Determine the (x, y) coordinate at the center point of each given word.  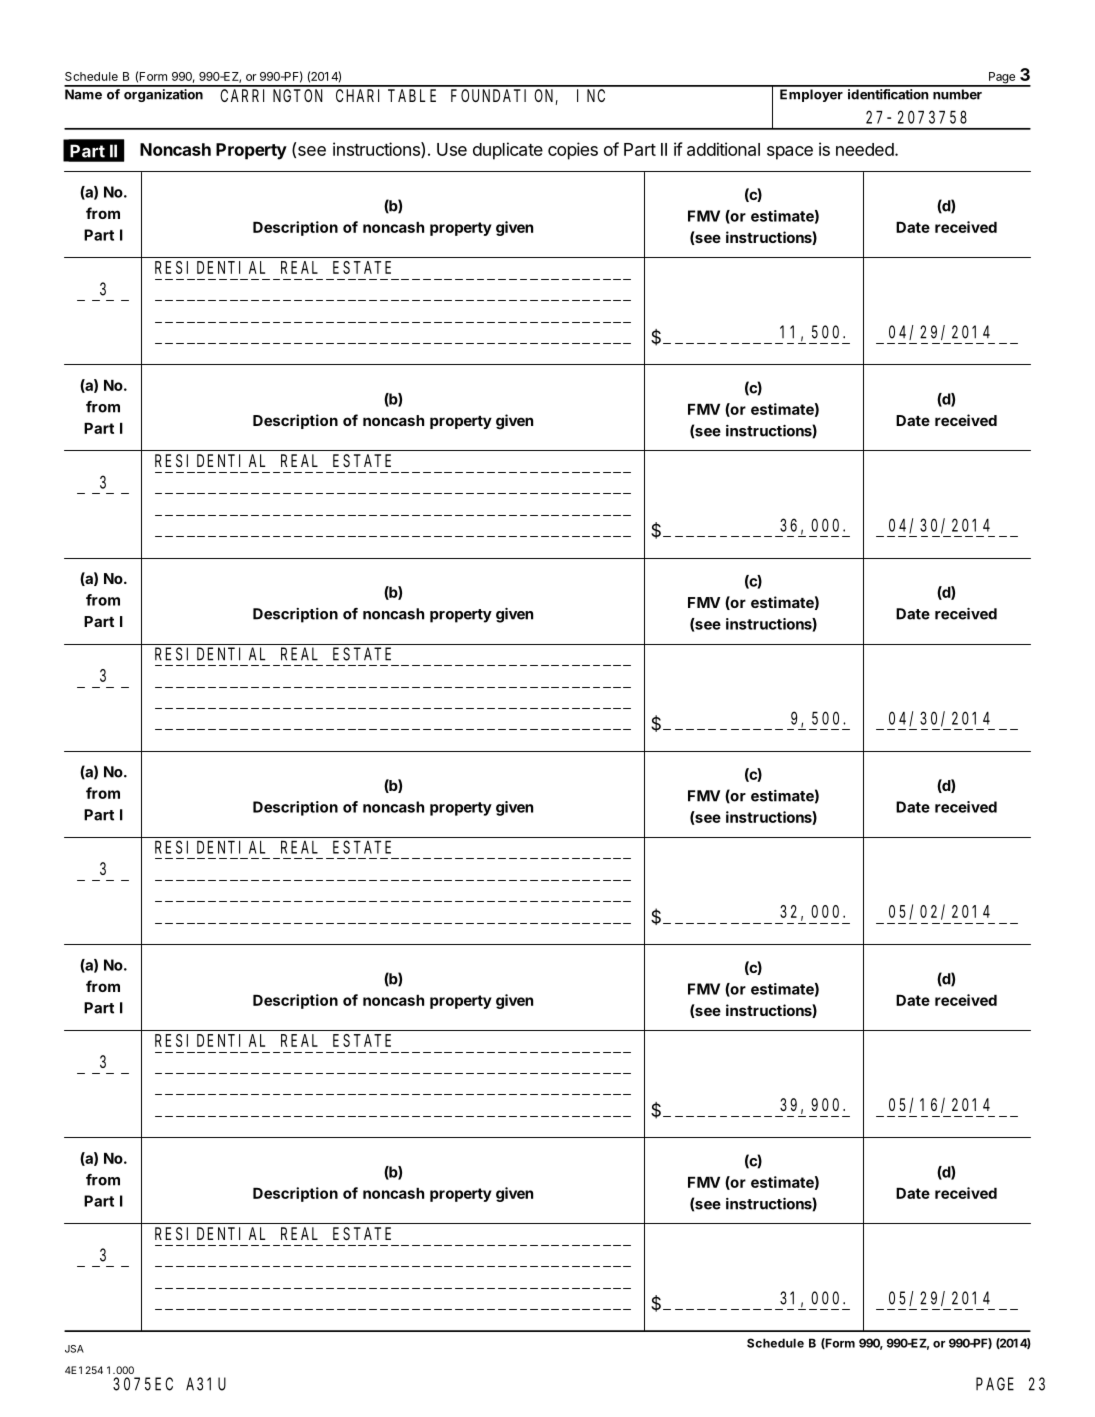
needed (865, 149)
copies (573, 151)
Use (452, 149)
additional (723, 149)
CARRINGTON (271, 95)
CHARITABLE (386, 95)
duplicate (508, 151)
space (790, 153)
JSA (74, 1349)
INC (591, 95)
